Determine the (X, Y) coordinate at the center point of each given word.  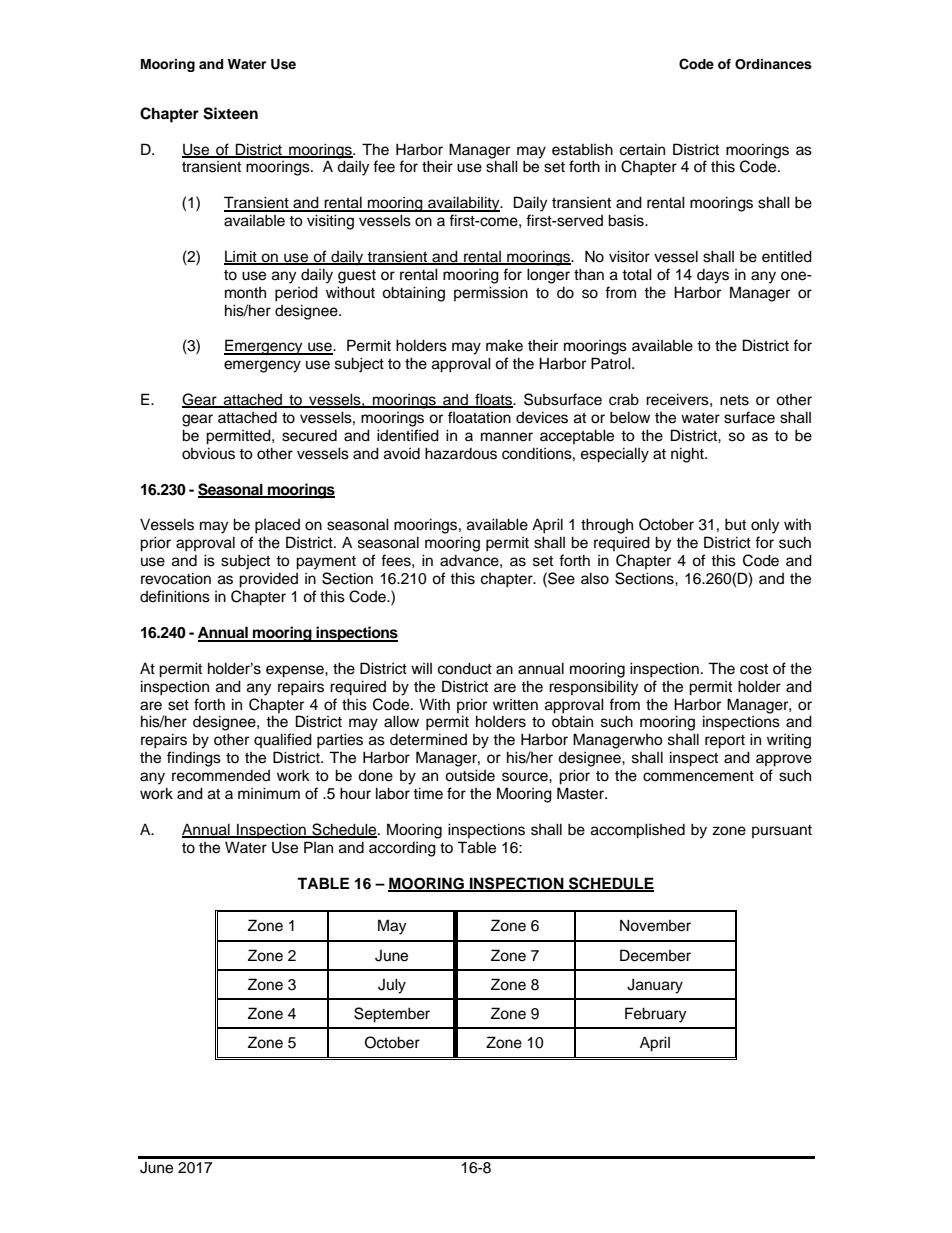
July (392, 986)
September (392, 1015)
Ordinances (773, 64)
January (655, 986)
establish (582, 149)
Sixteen (230, 113)
